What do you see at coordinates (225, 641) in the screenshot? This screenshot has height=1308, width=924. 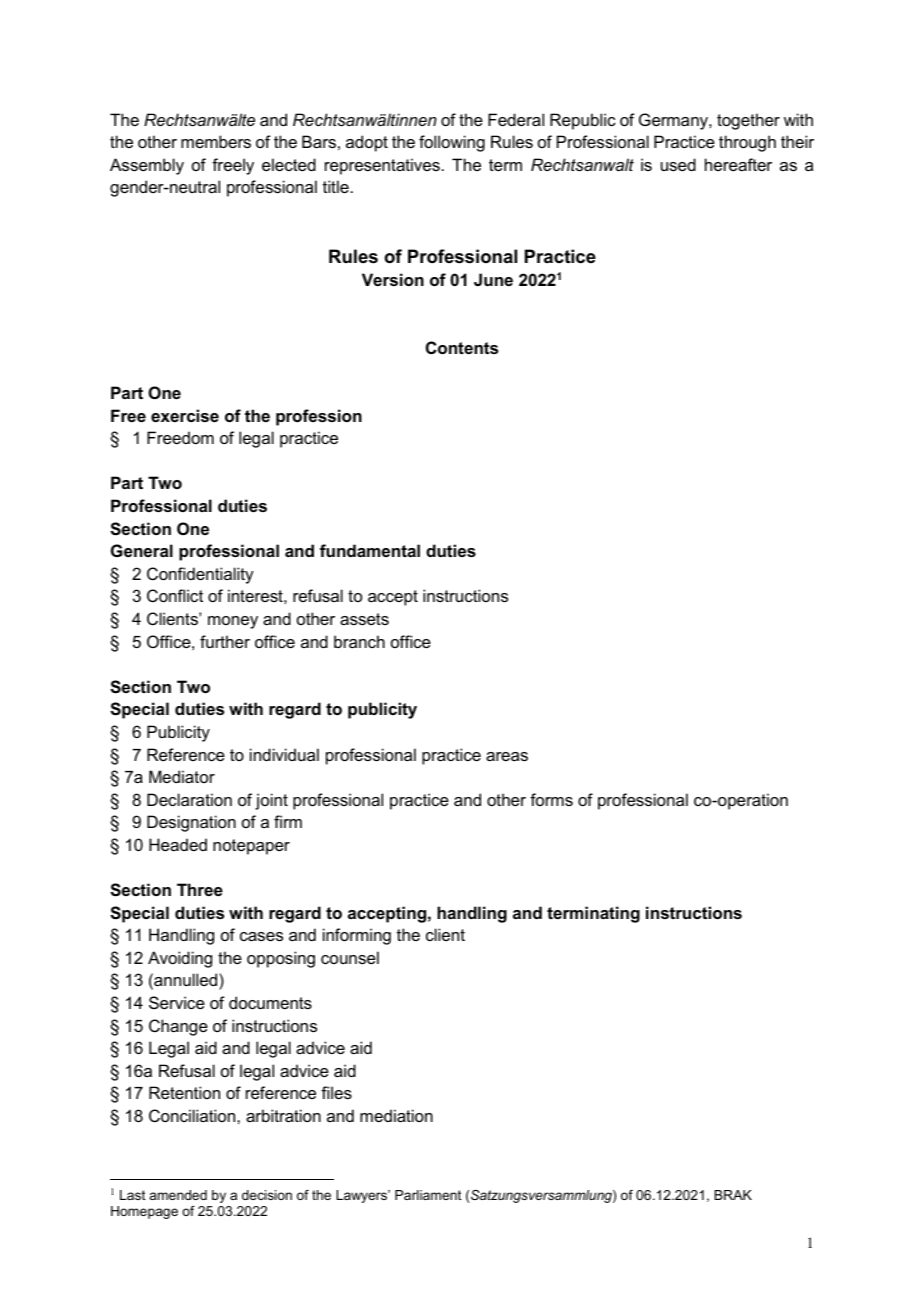 I see `further` at bounding box center [225, 641].
